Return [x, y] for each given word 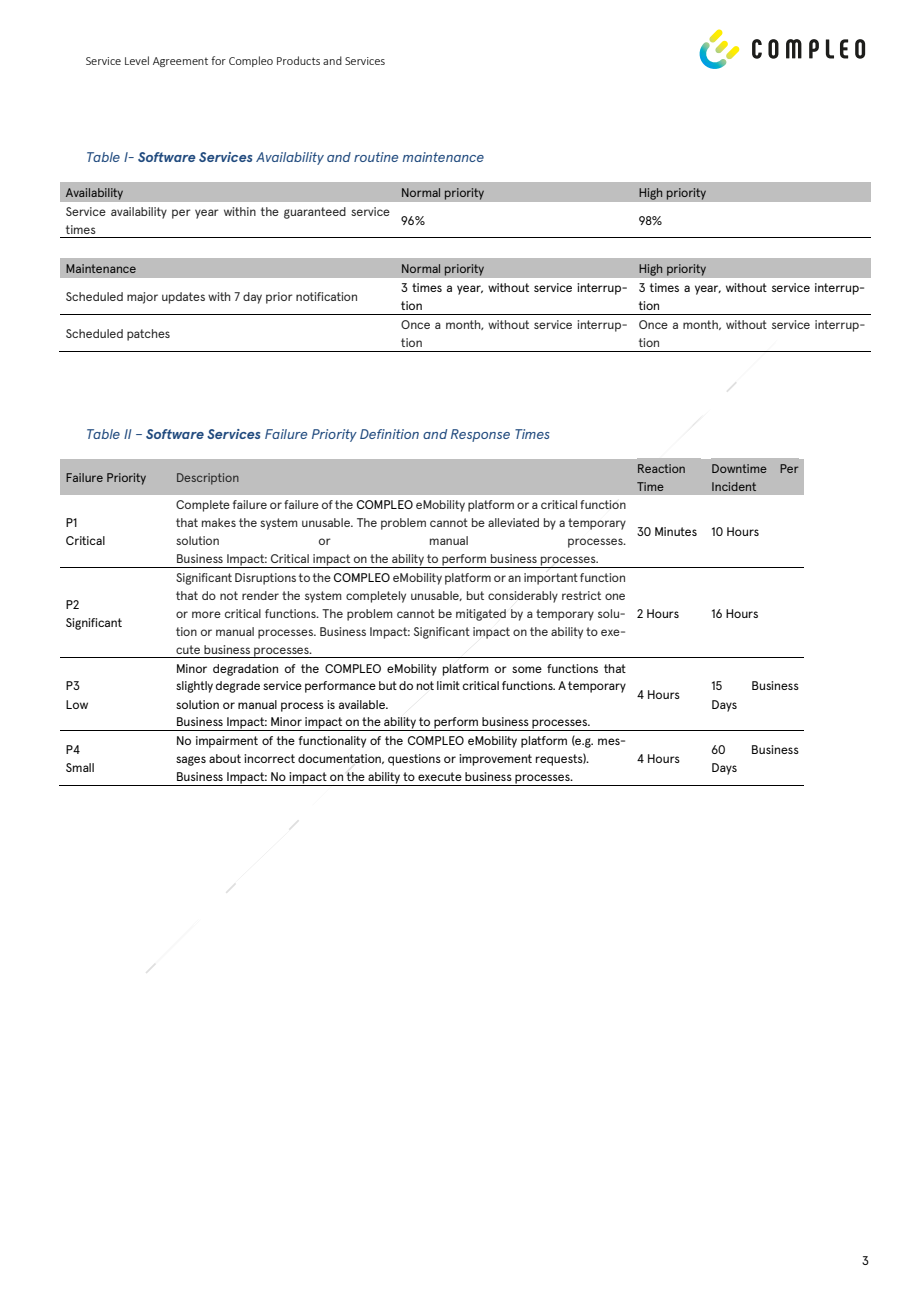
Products [298, 60]
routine [376, 157]
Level [137, 60]
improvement [495, 760]
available [363, 704]
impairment [227, 742]
